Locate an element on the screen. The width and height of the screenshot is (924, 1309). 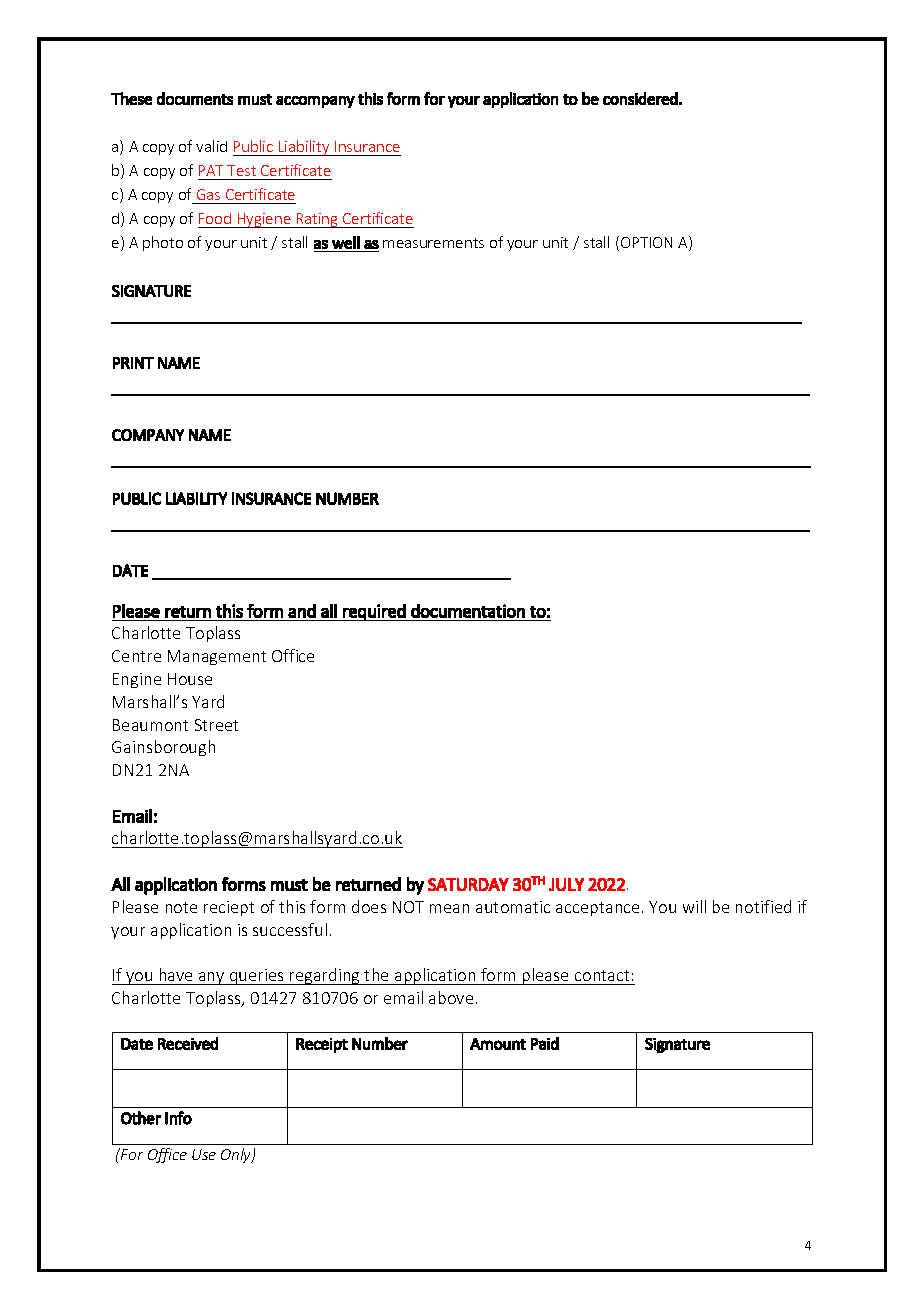
Info is located at coordinates (178, 1118).
